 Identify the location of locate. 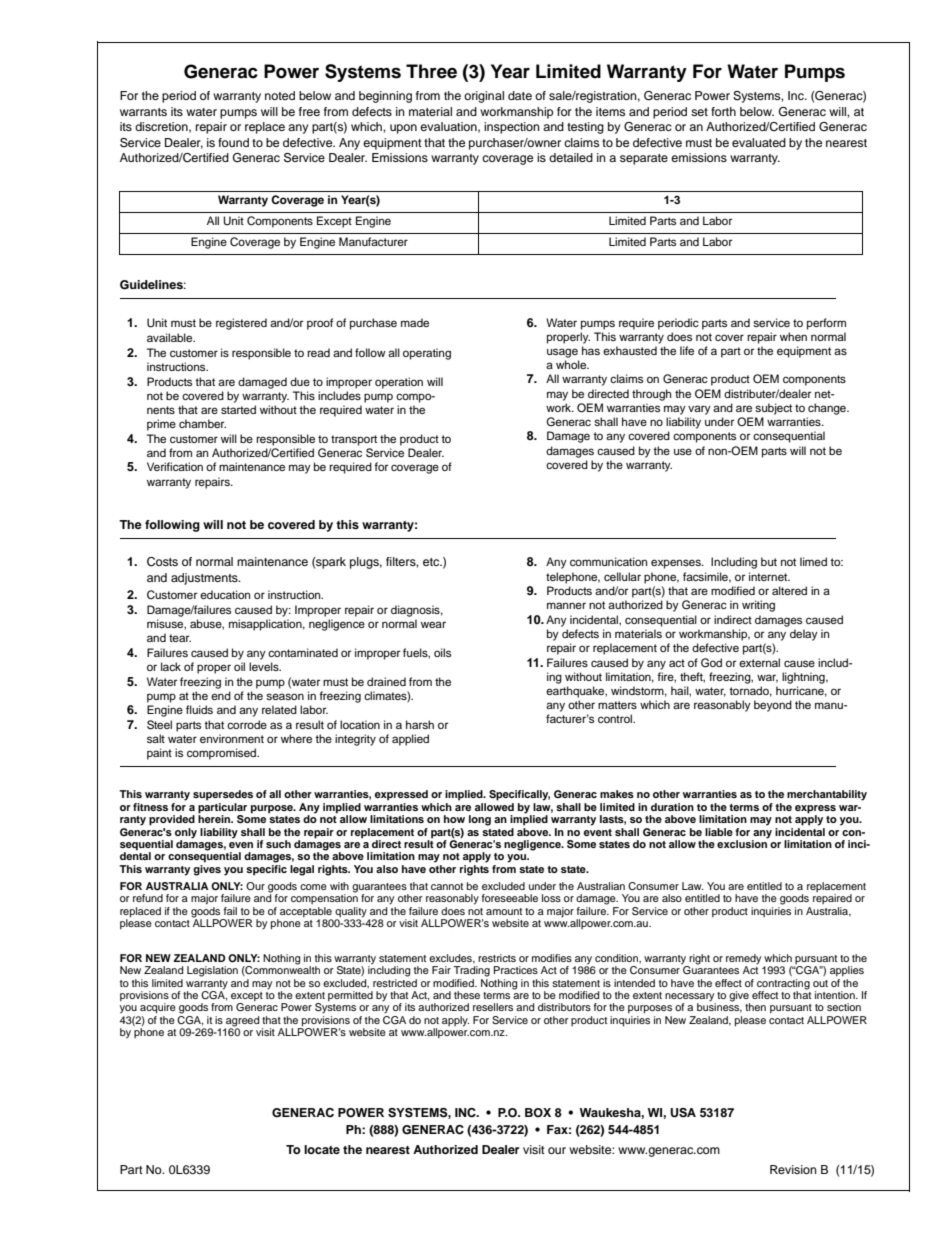
(322, 1149).
